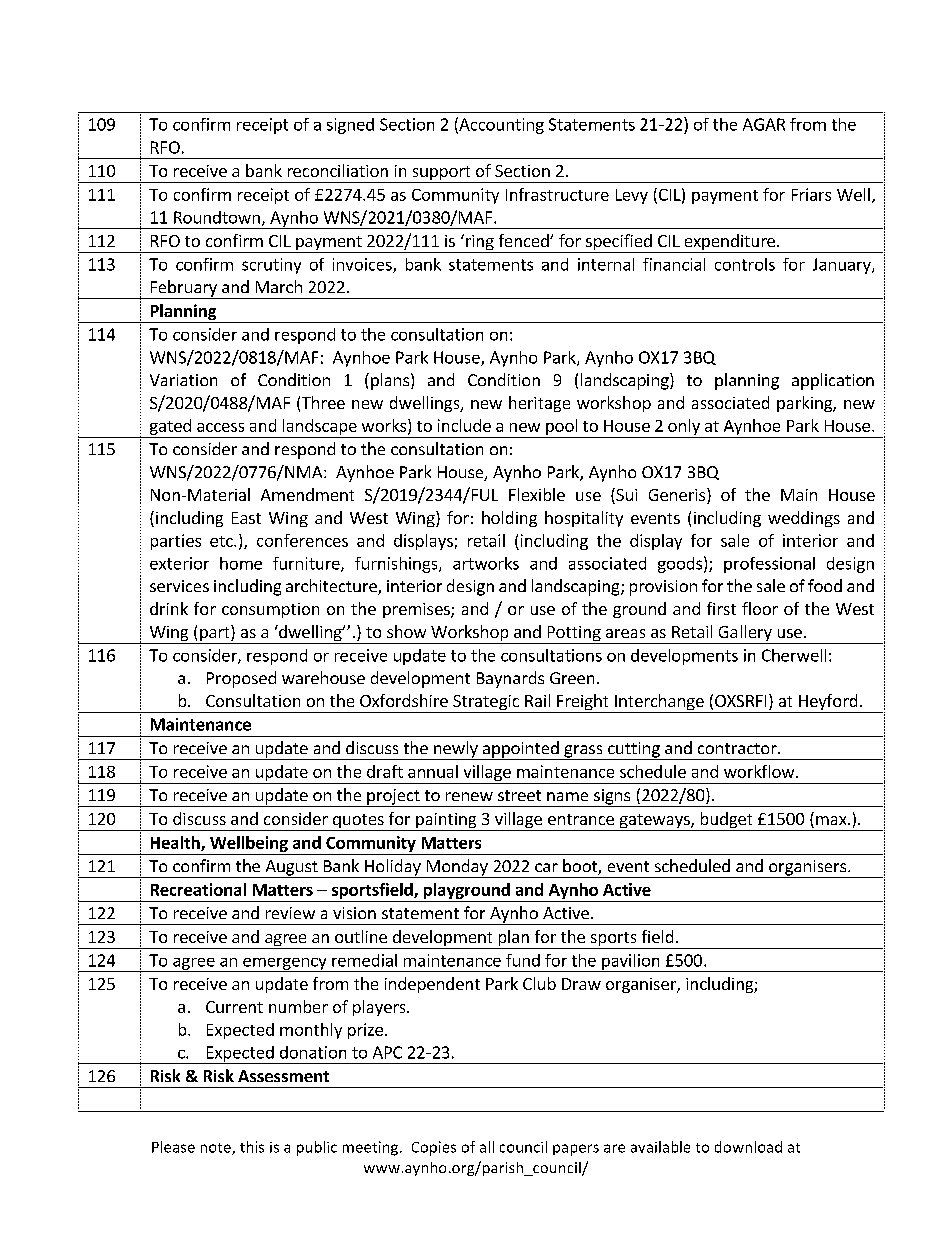 This page has width=952, height=1233. I want to click on East, so click(246, 518).
